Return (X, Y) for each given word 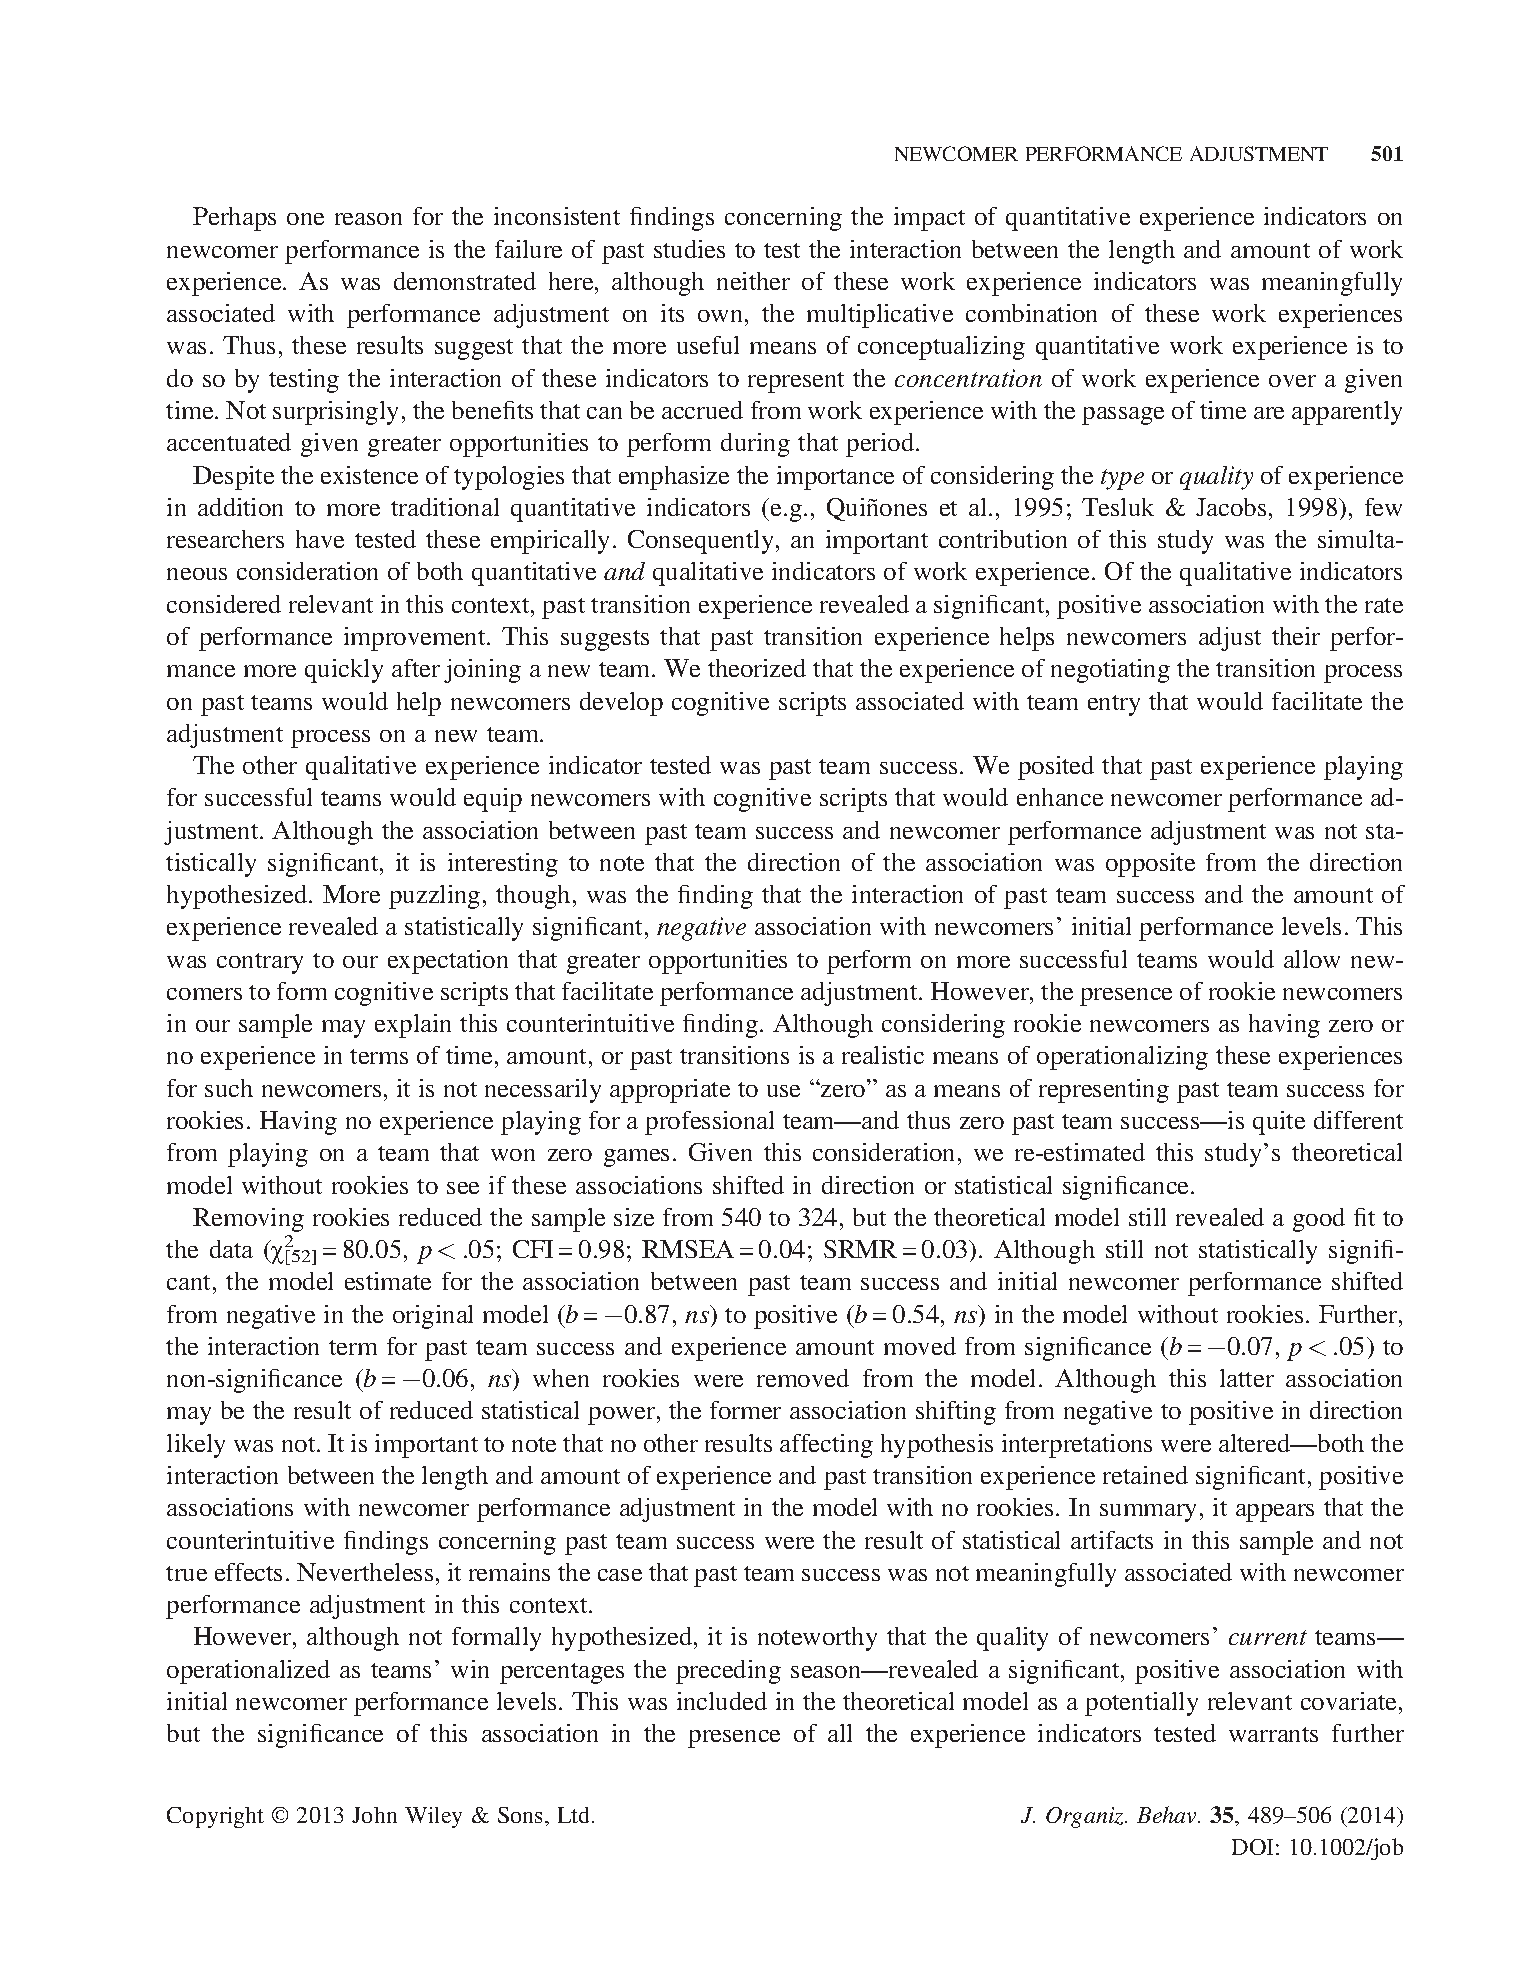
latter (1247, 1378)
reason (368, 219)
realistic (883, 1055)
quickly (344, 671)
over (1292, 381)
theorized (757, 668)
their (1296, 636)
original (433, 1317)
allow (1312, 959)
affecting (826, 1446)
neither (753, 281)
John (374, 1815)
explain (413, 1026)
